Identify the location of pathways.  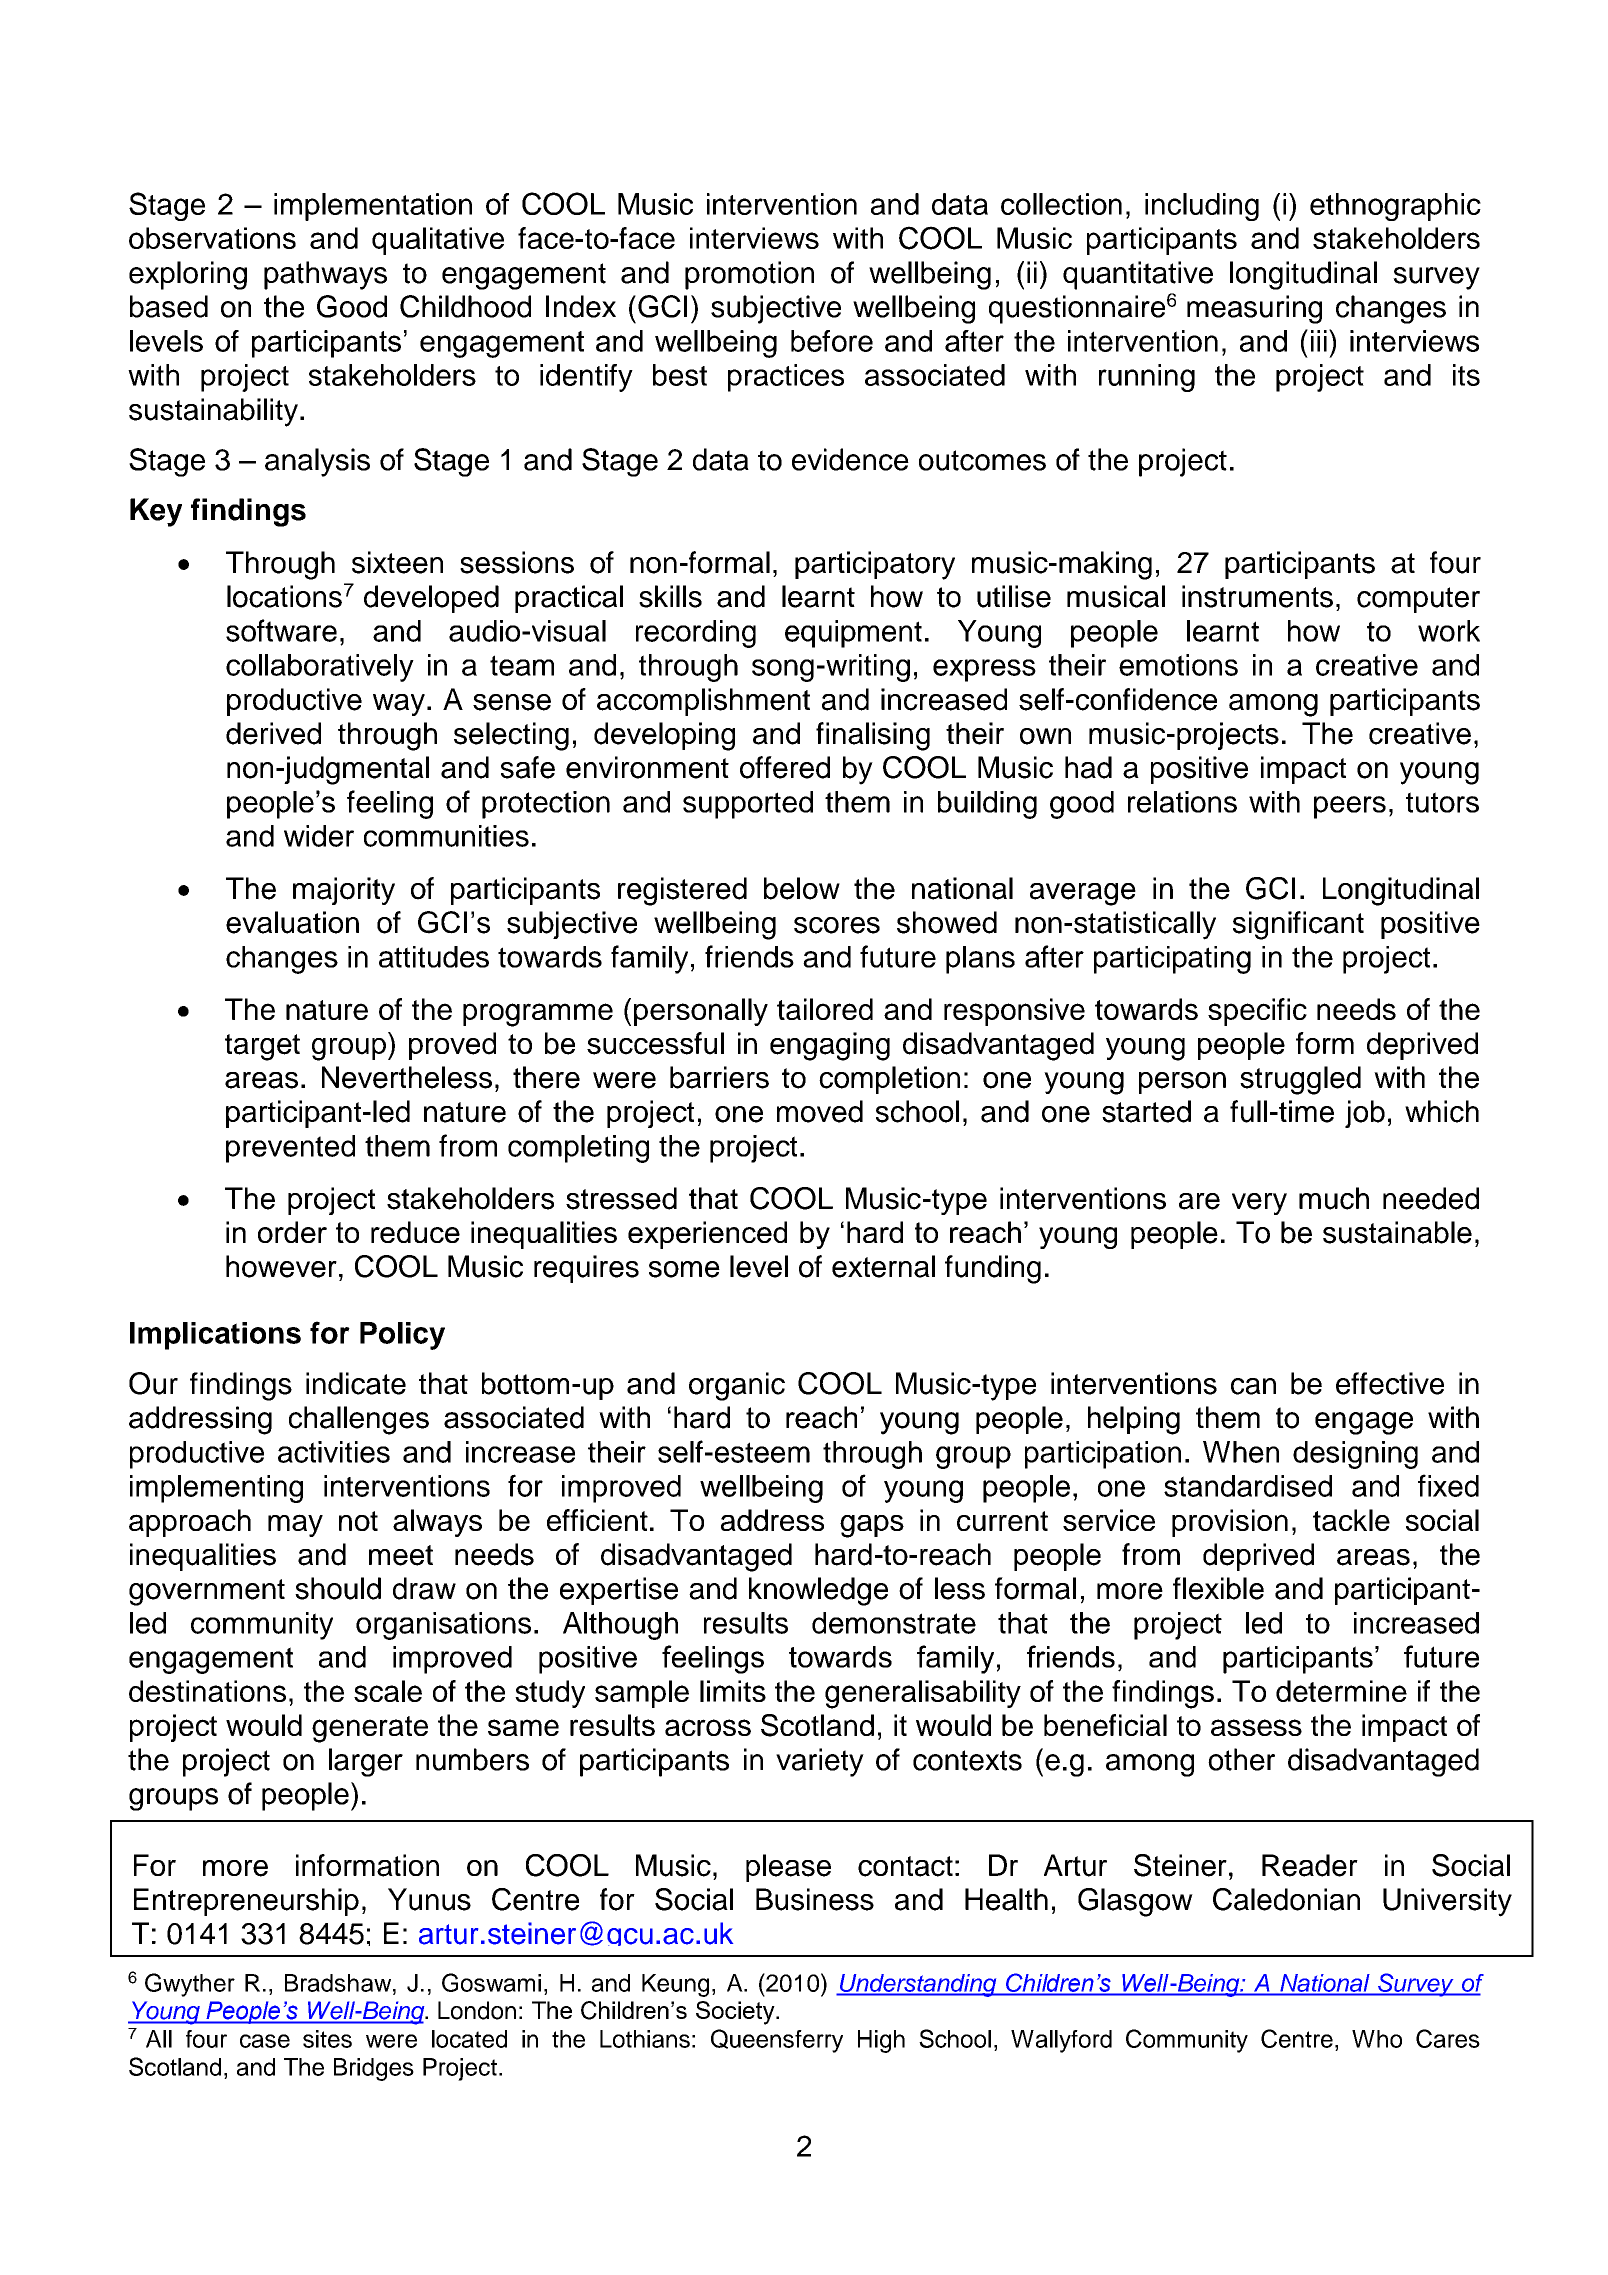
(325, 275).
